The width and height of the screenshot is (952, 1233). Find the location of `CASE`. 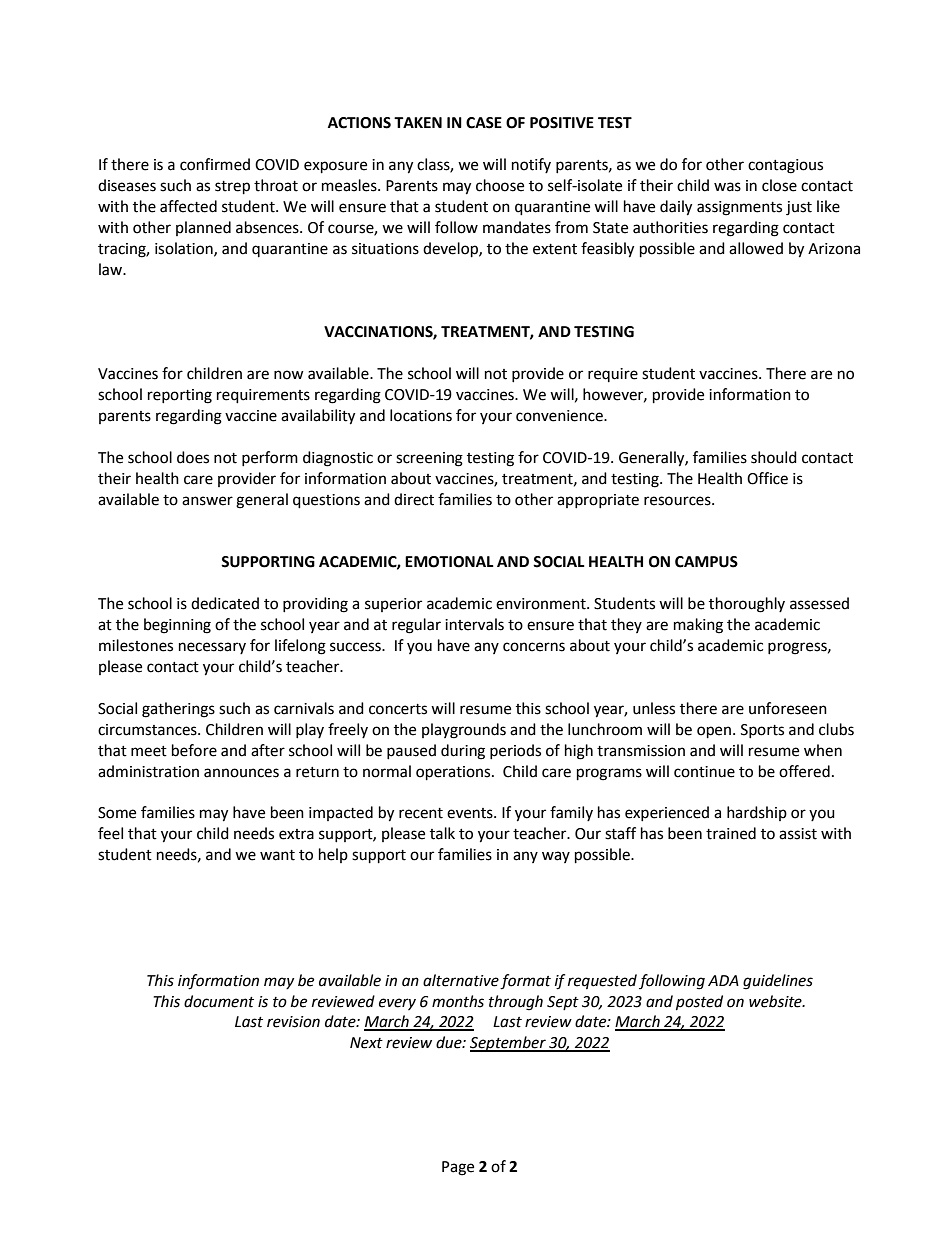

CASE is located at coordinates (484, 123).
